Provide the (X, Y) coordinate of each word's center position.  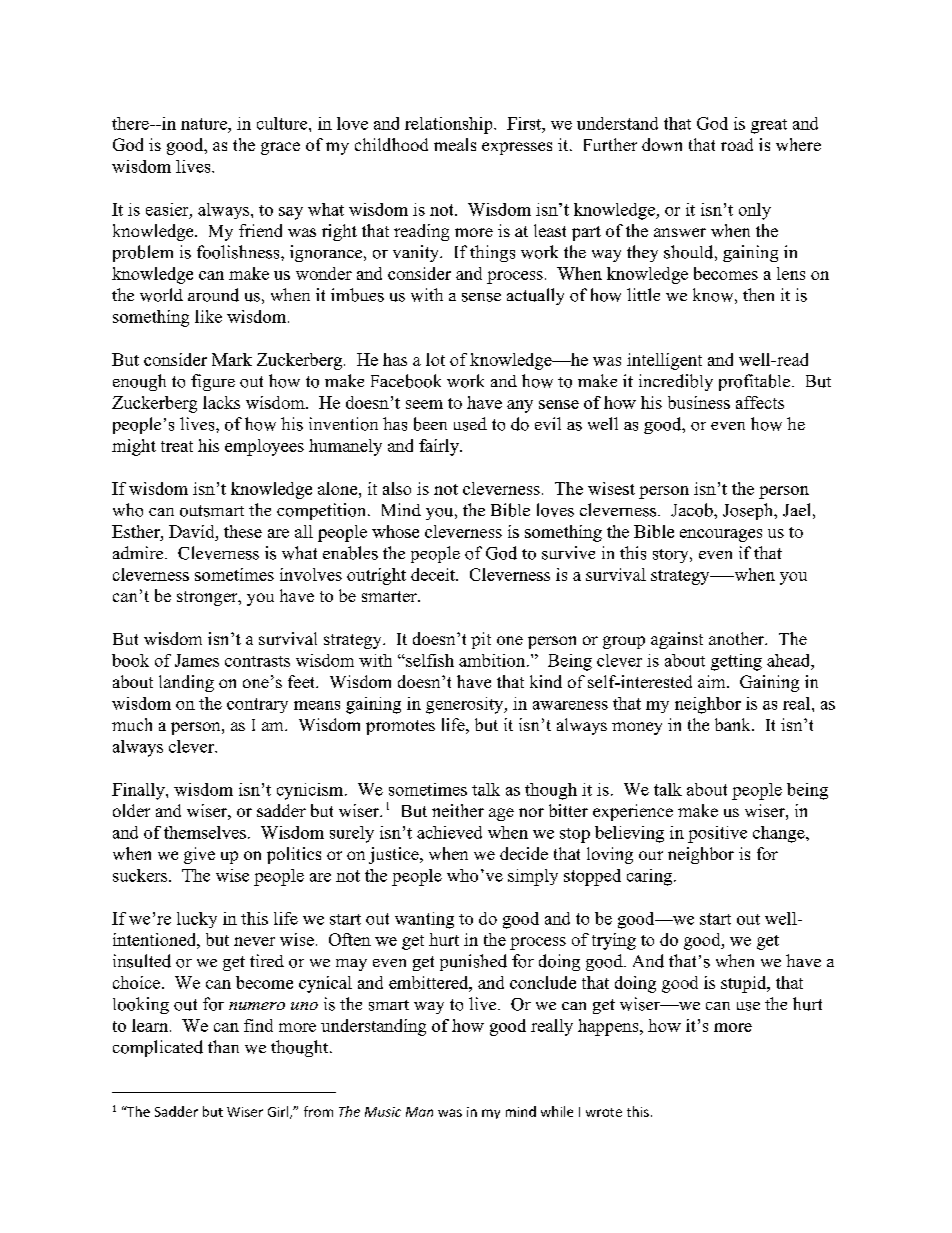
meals (455, 144)
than (223, 1046)
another (738, 638)
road (737, 144)
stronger (208, 598)
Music (383, 1112)
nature (205, 124)
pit (481, 640)
